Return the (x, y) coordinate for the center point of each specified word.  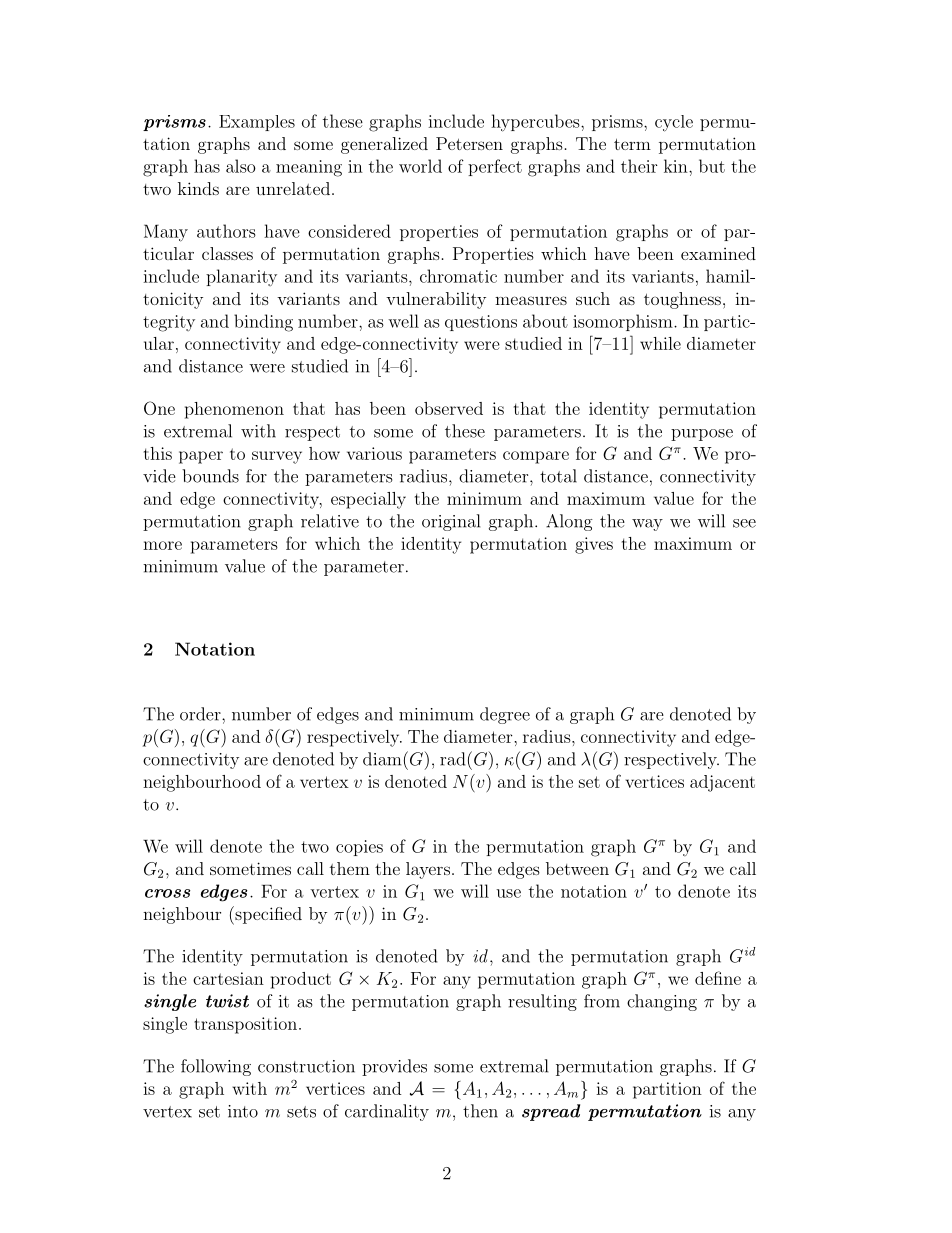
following (216, 1067)
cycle (674, 123)
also (241, 166)
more (162, 545)
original (451, 522)
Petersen (469, 143)
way (647, 525)
